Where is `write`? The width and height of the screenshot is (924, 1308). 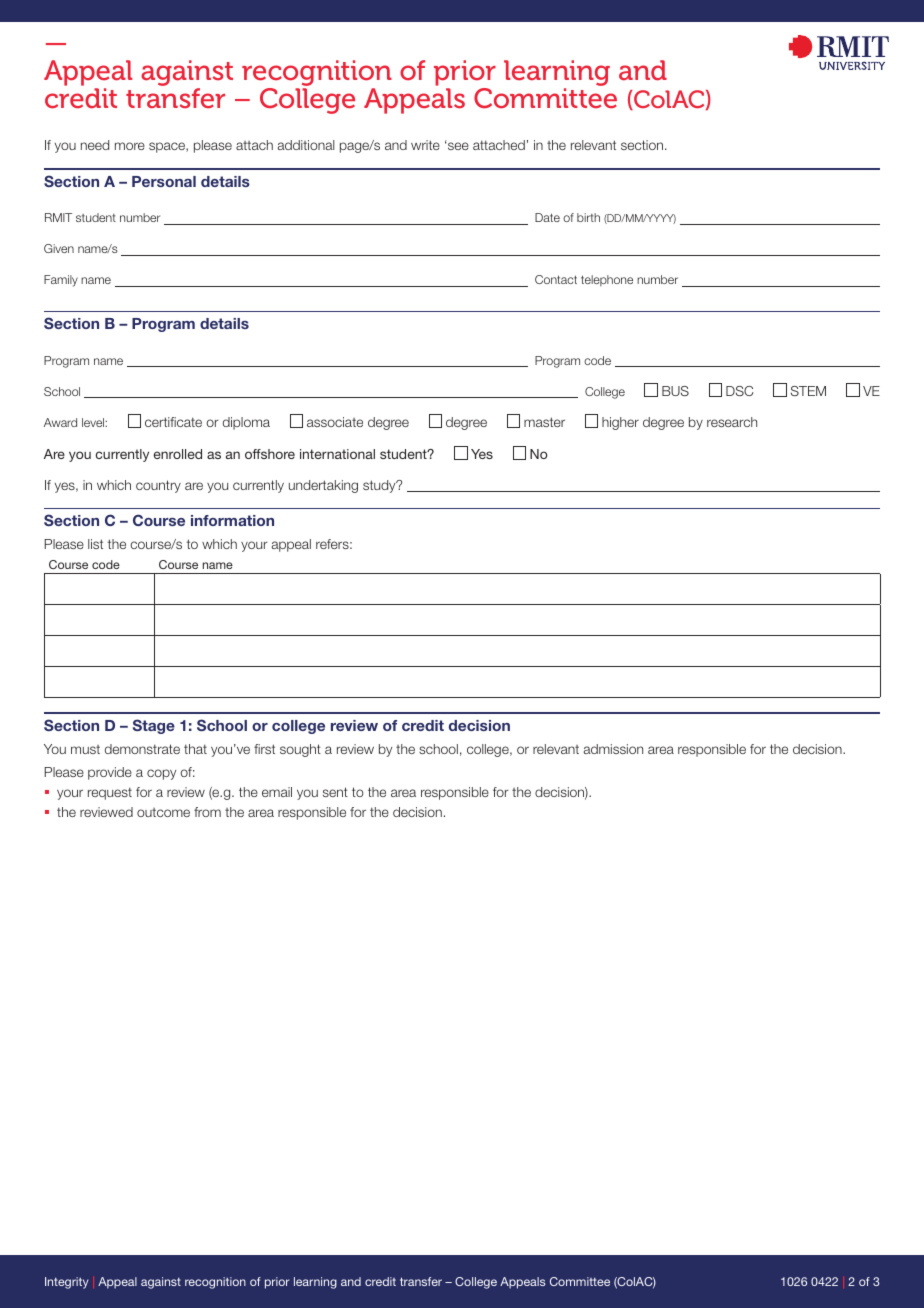
write is located at coordinates (425, 145).
